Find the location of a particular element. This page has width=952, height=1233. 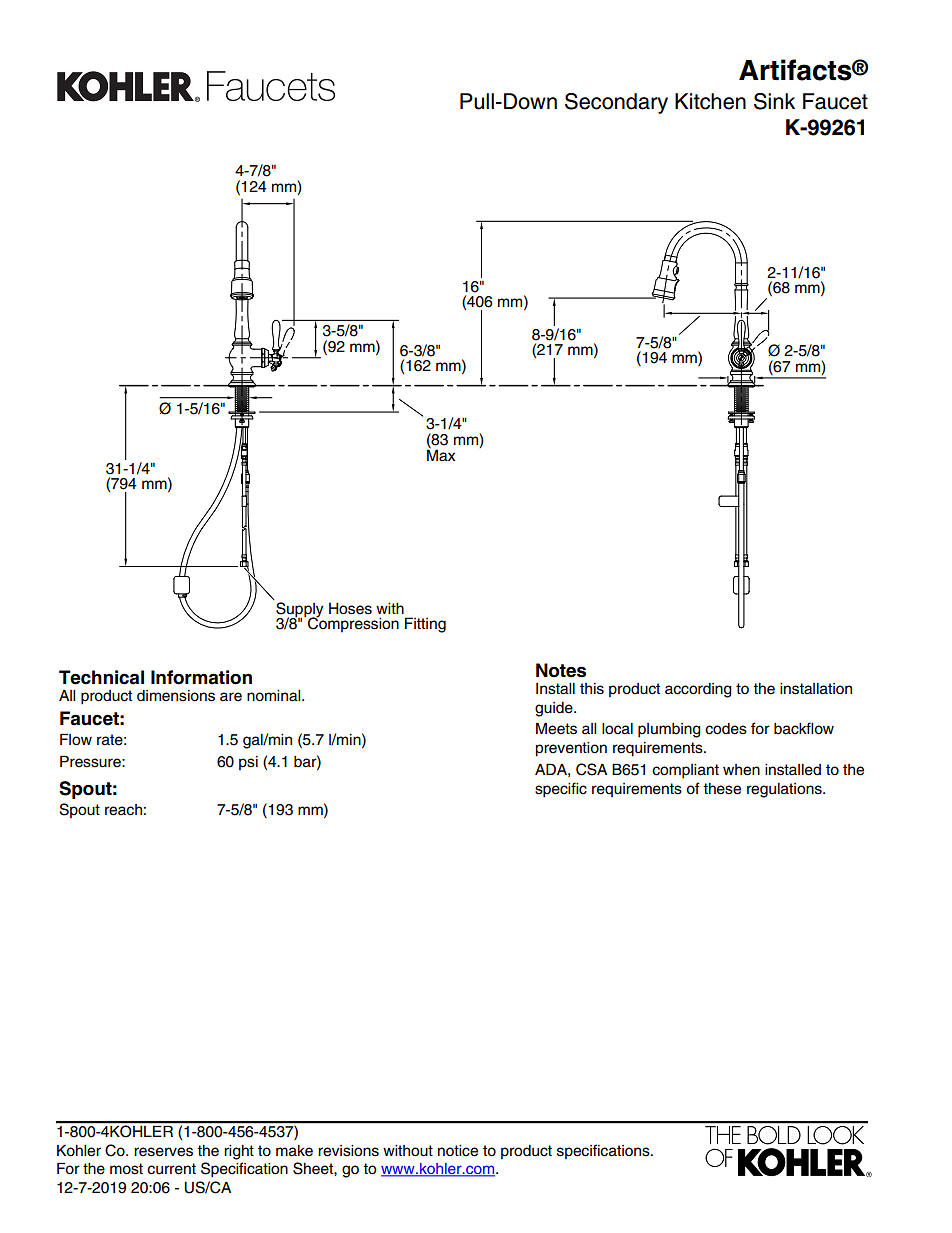

revisions is located at coordinates (348, 1151).
